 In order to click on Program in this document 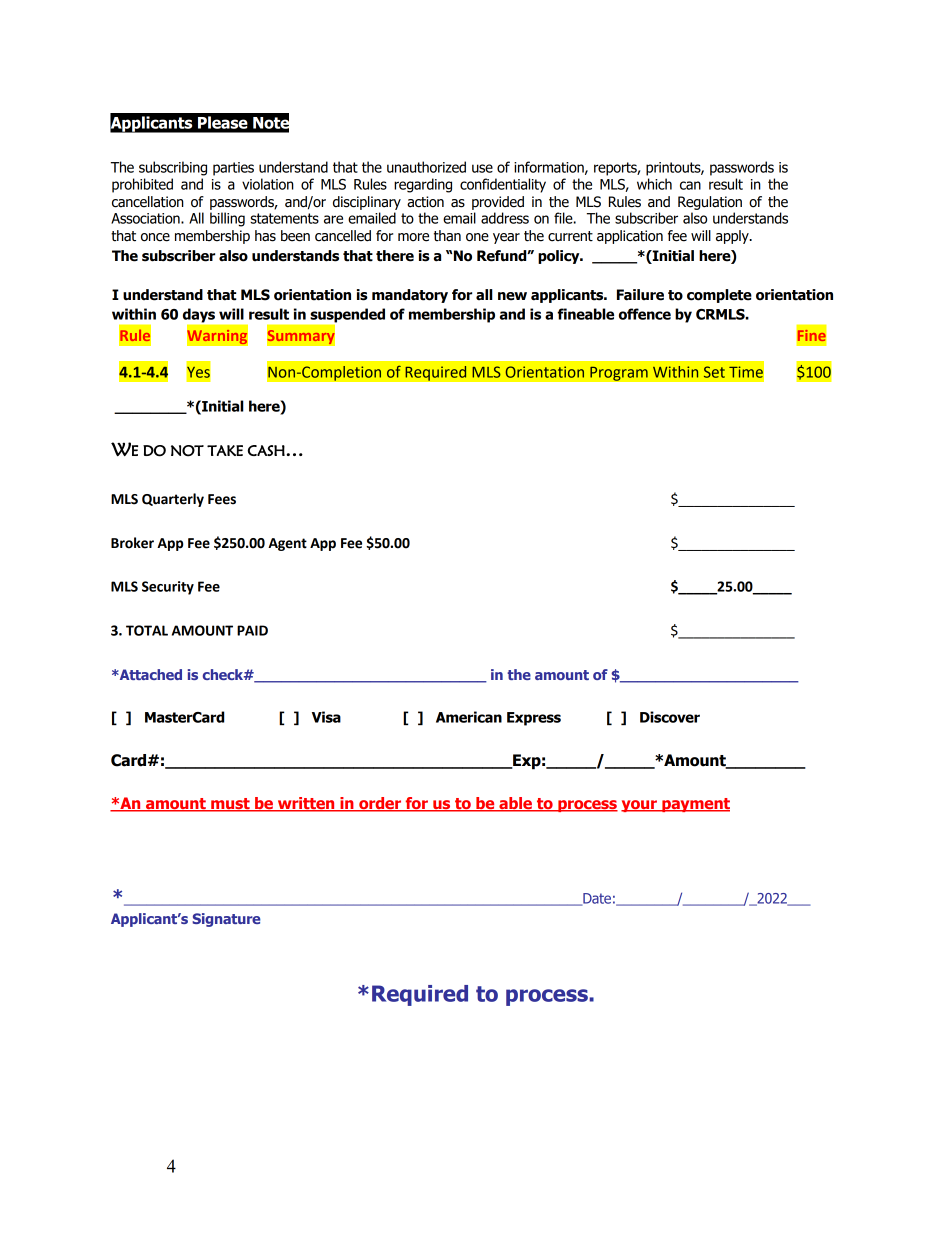, I will do `click(619, 373)`.
